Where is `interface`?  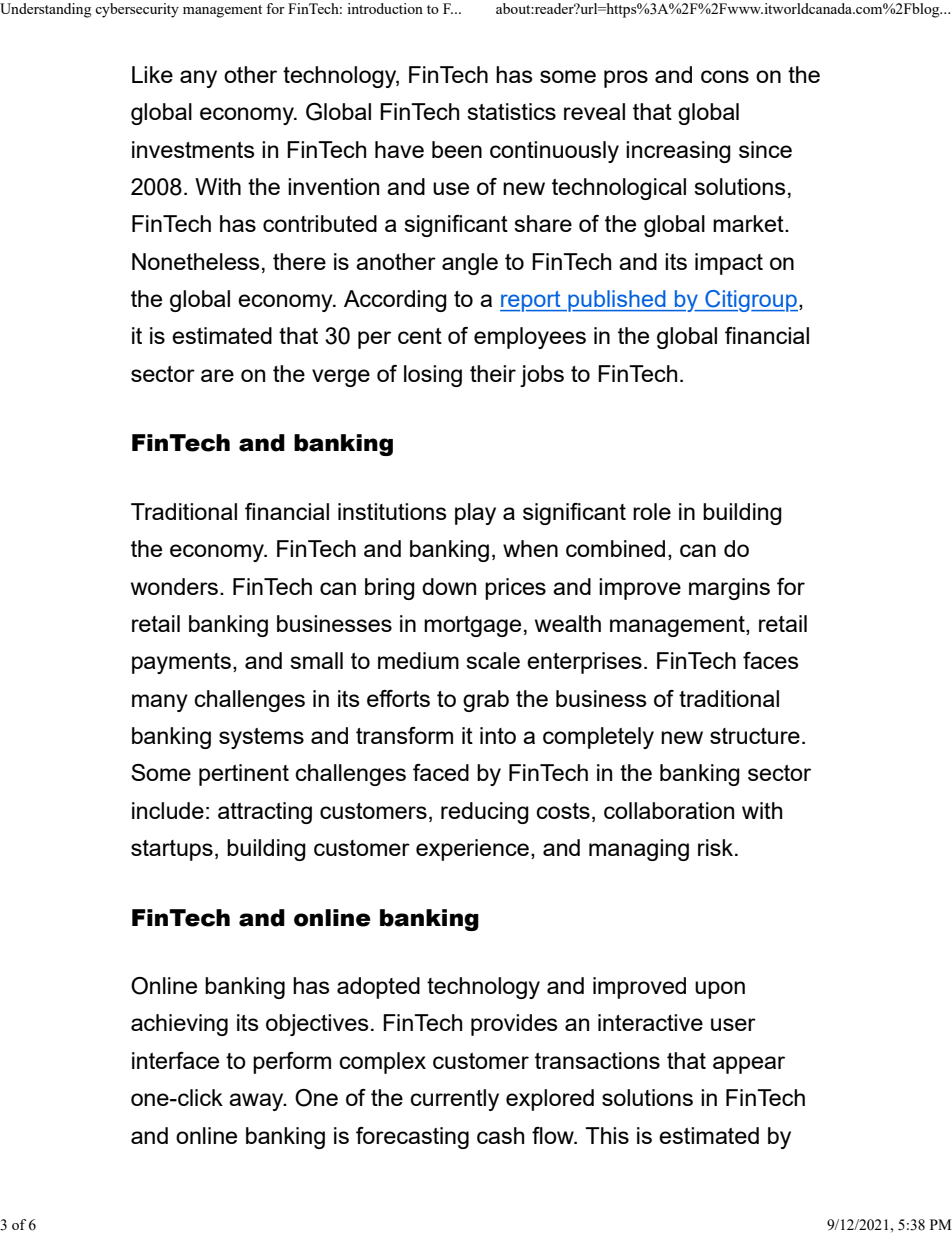
interface is located at coordinates (175, 1060).
